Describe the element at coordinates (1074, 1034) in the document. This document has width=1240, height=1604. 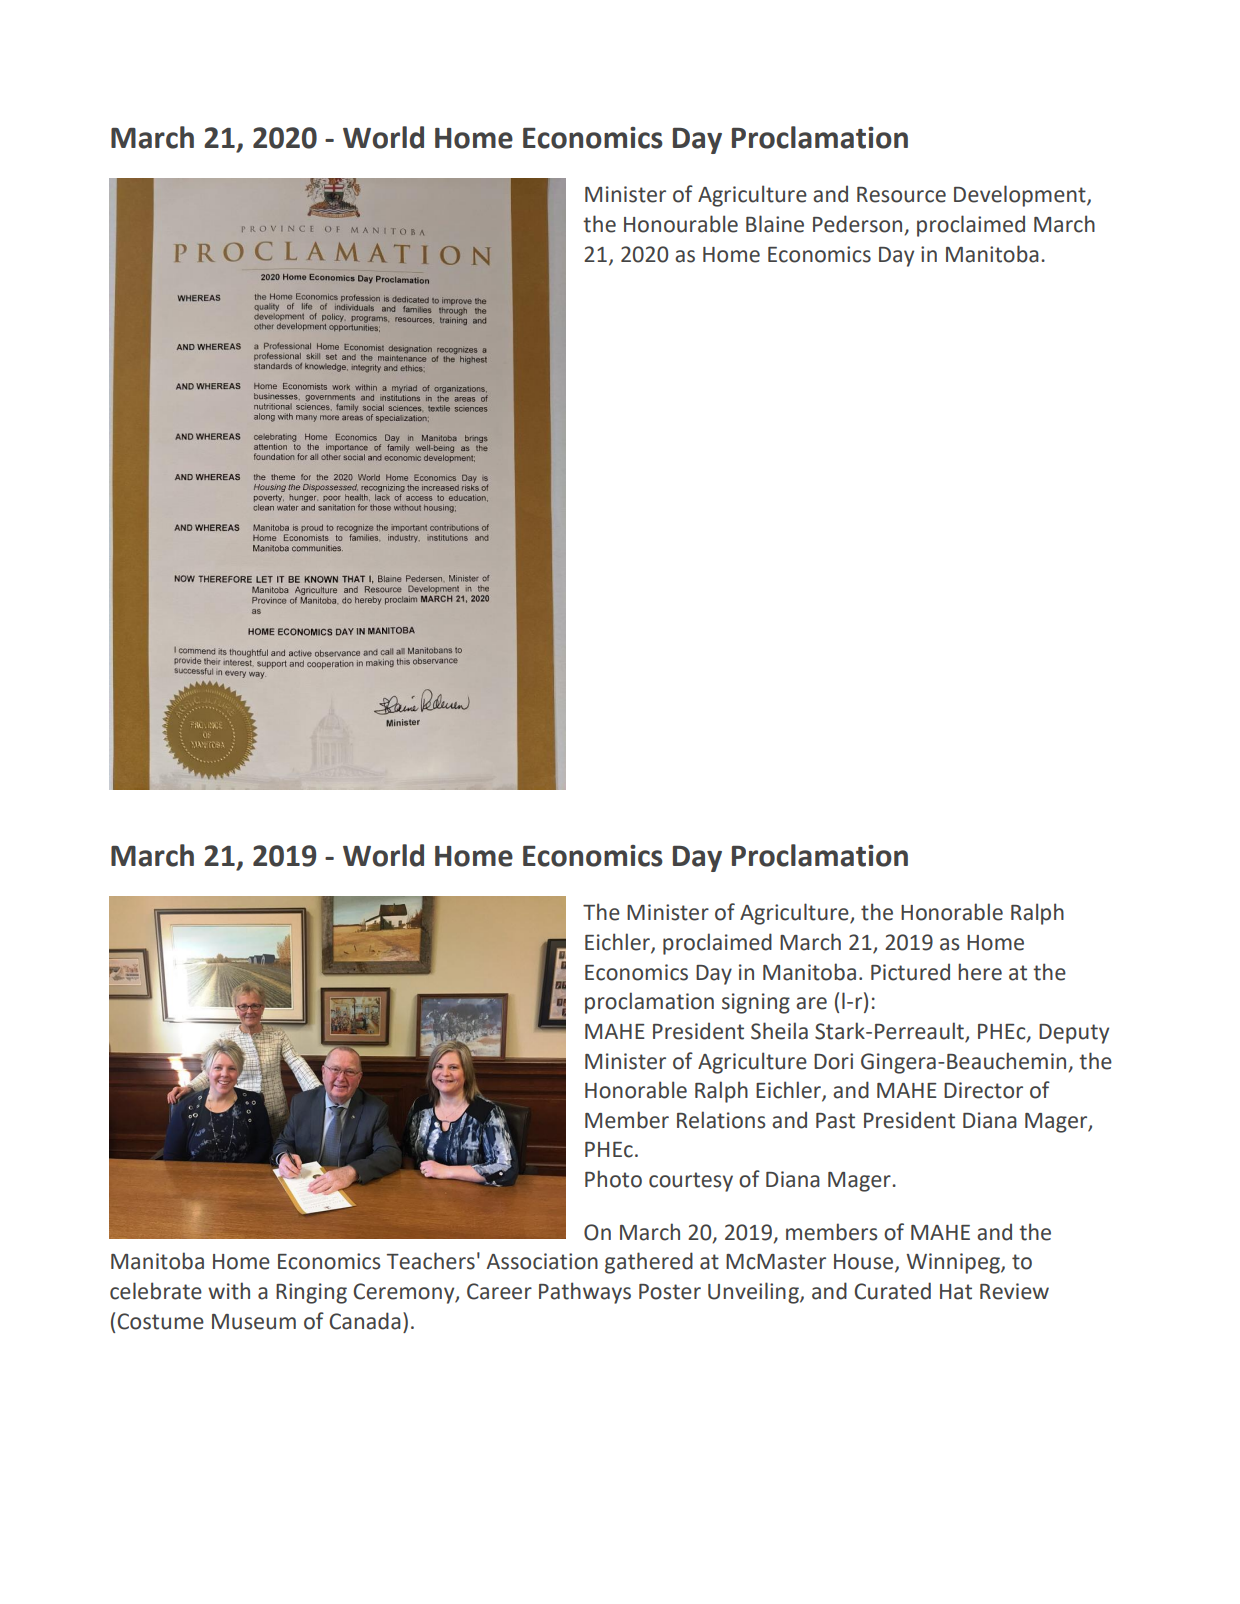
I see `Deputy` at that location.
